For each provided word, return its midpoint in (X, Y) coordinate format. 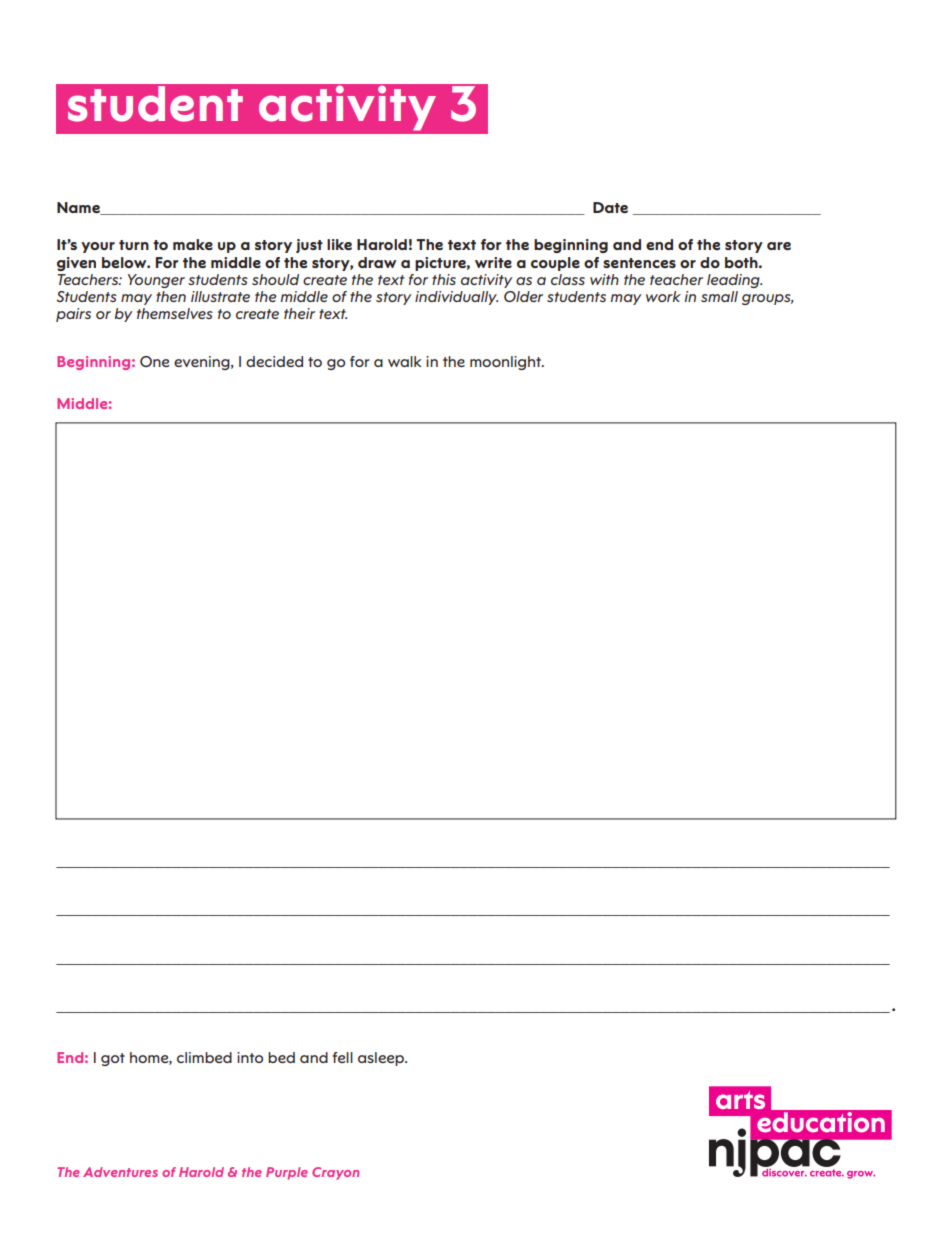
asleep (382, 1059)
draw (377, 262)
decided (274, 361)
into (250, 1057)
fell (343, 1057)
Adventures (120, 1172)
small (719, 296)
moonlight (507, 363)
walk (405, 361)
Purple (287, 1173)
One (154, 361)
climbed (204, 1057)
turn (134, 245)
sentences (639, 263)
